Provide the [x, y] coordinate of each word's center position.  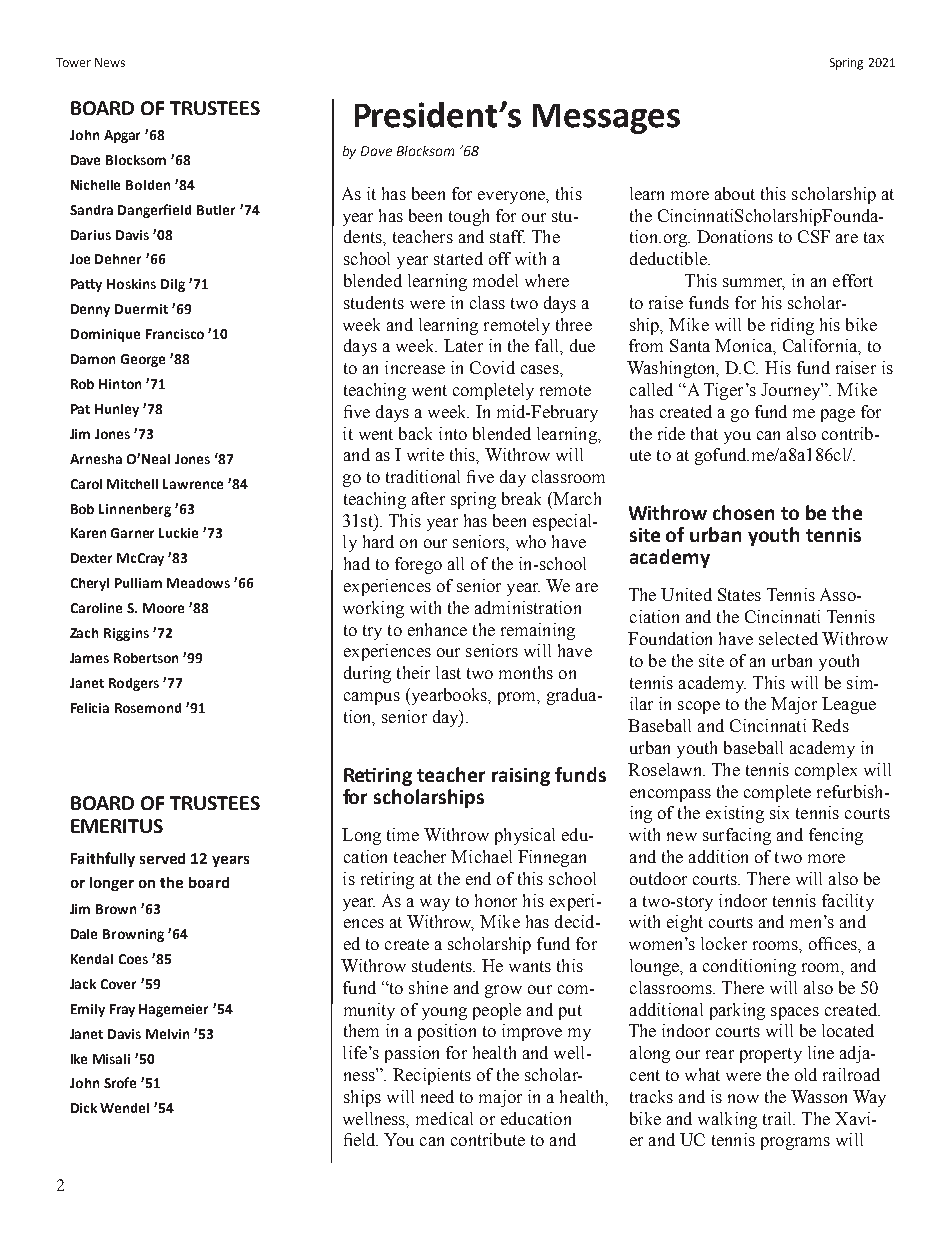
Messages [606, 119]
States [739, 594]
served [162, 858]
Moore [163, 608]
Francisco [175, 334]
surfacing [737, 836]
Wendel [124, 1108]
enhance [437, 629]
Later [463, 345]
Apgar [122, 136]
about [735, 193]
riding [792, 326]
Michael [481, 856]
